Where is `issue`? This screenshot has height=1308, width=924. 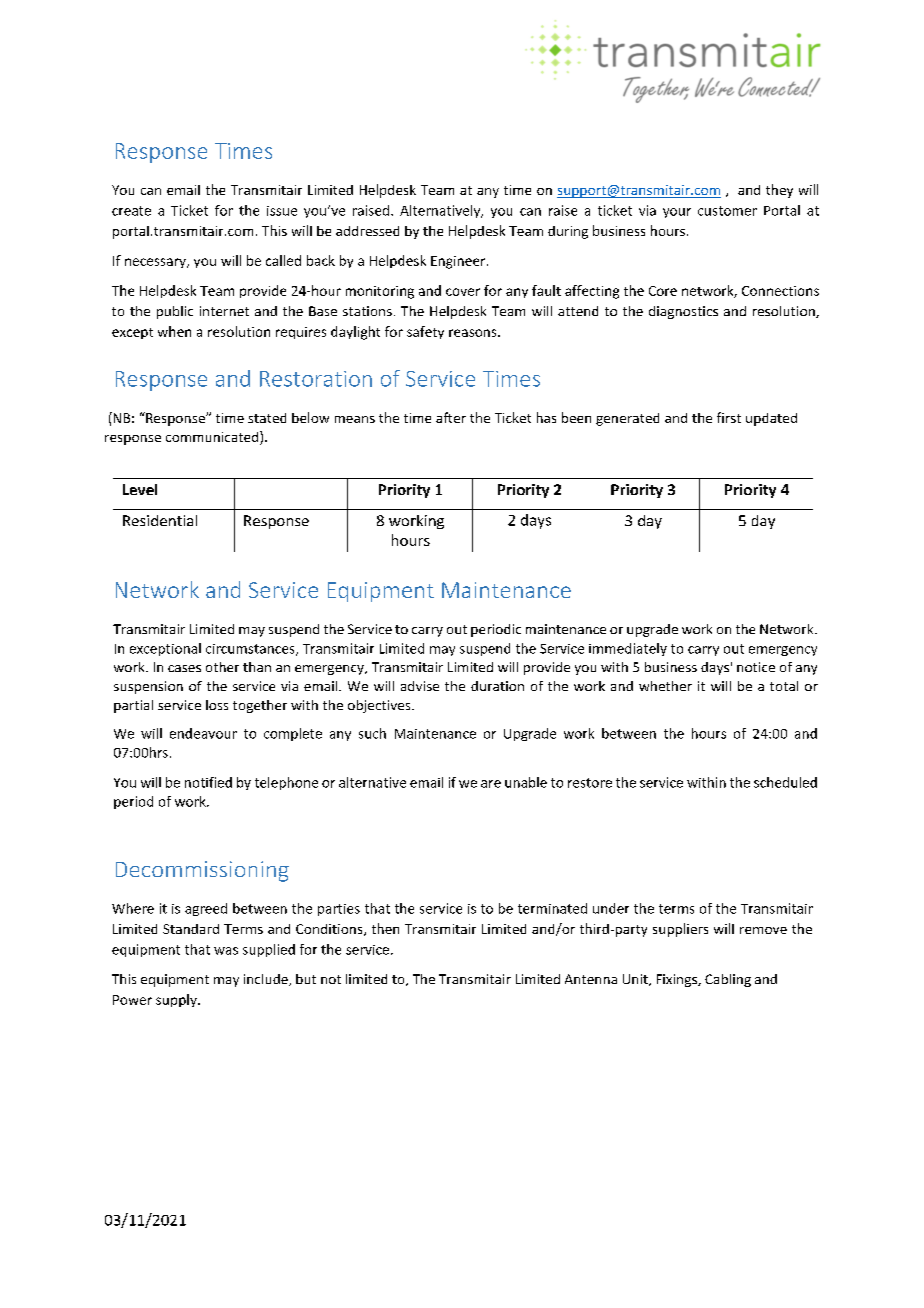
issue is located at coordinates (282, 211).
